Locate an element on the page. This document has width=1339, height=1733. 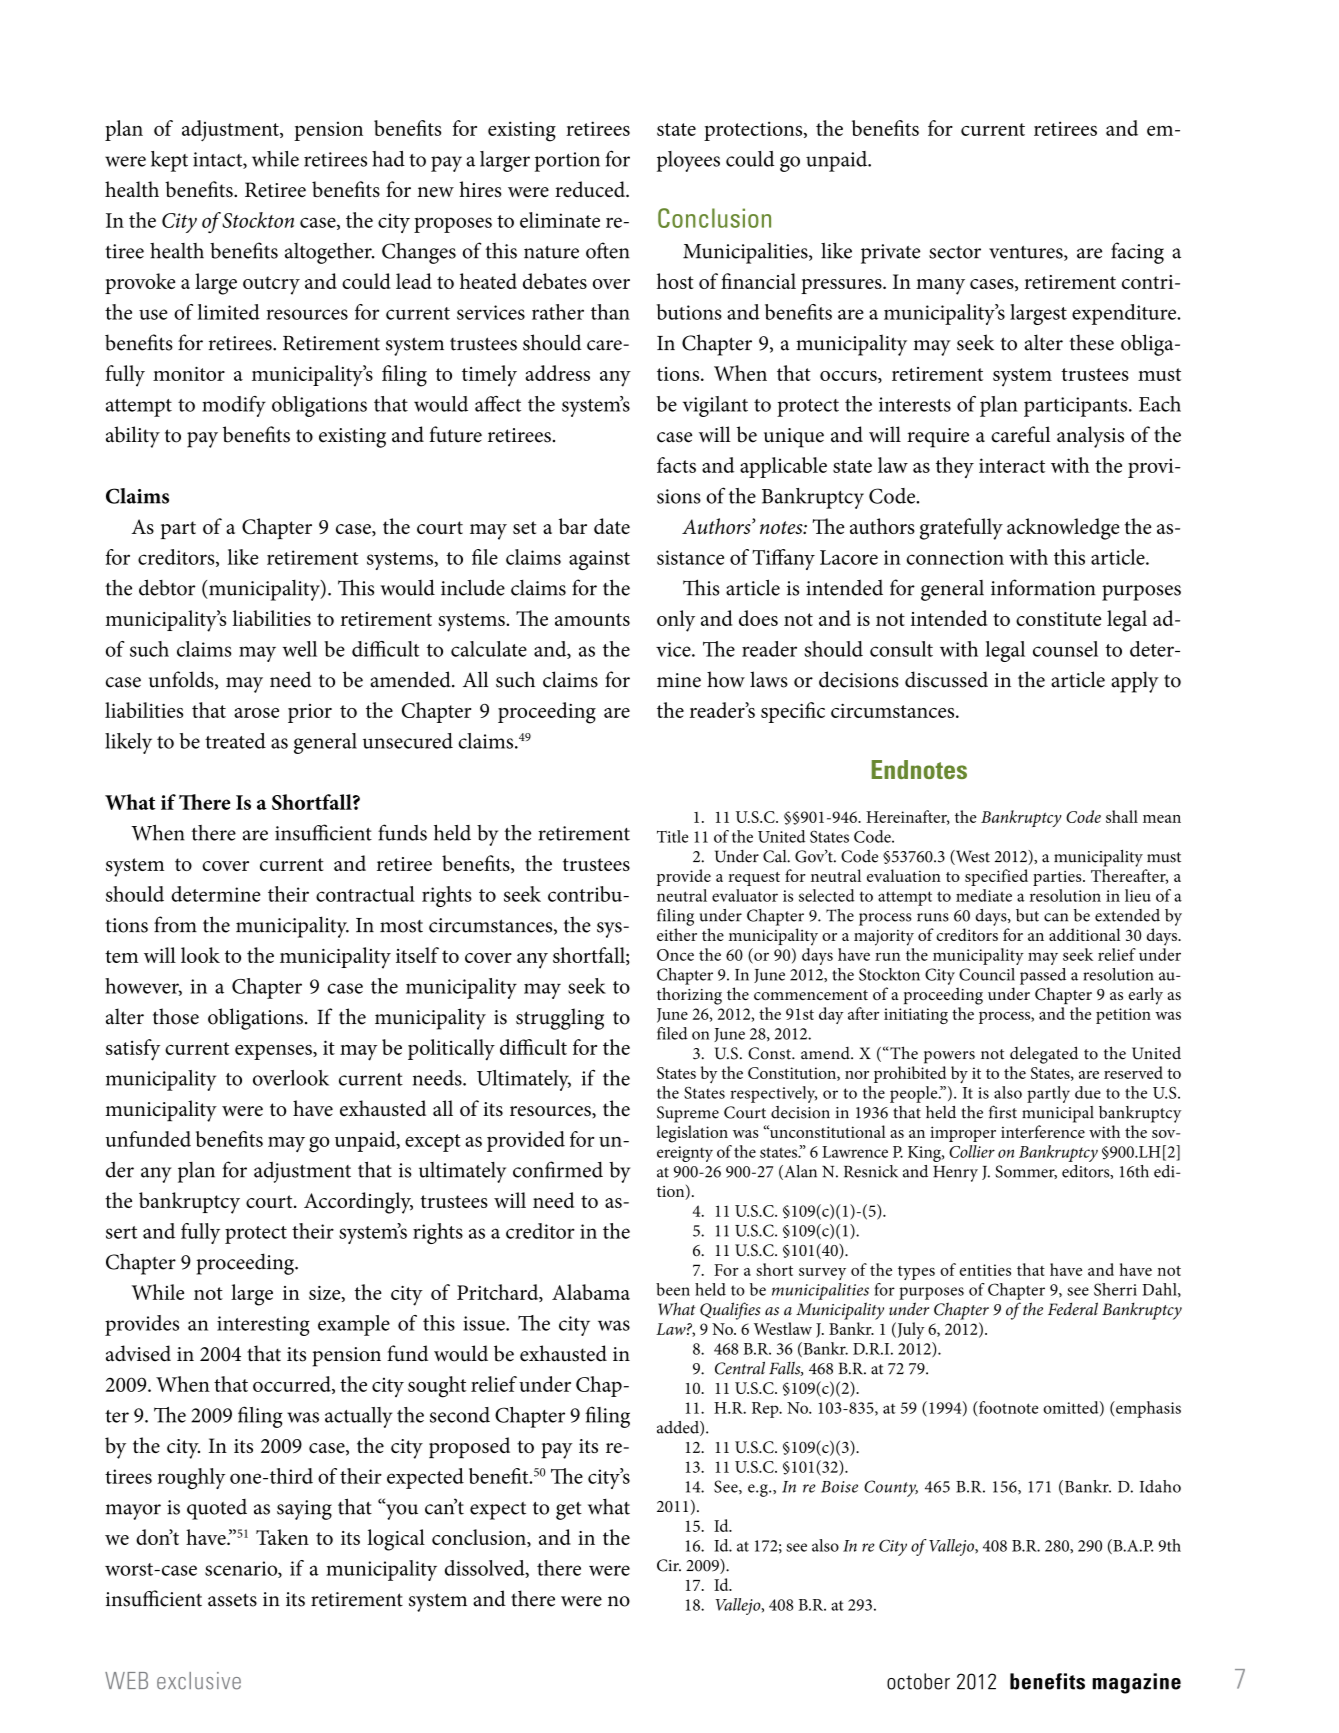
either is located at coordinates (677, 934).
